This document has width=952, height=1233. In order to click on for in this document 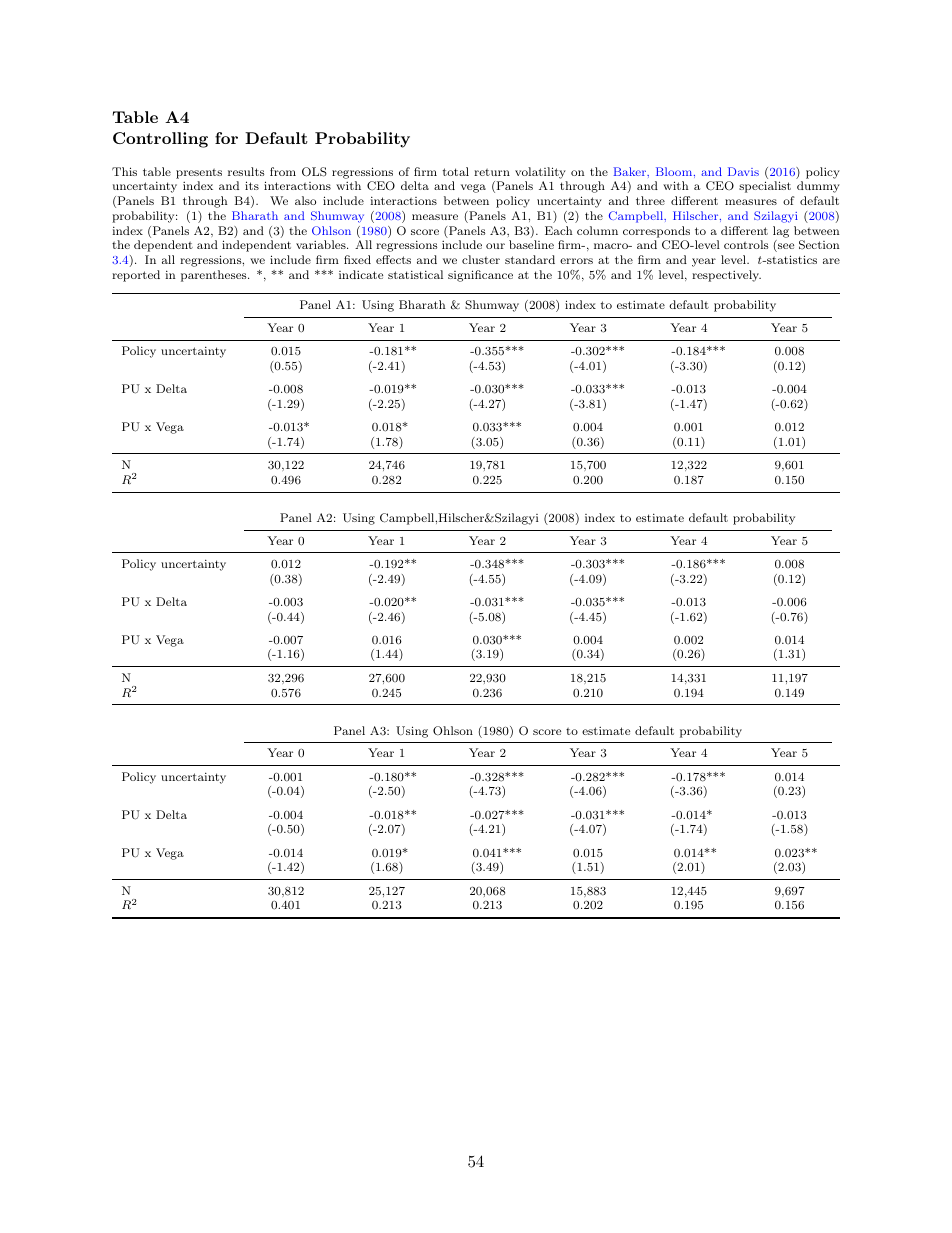, I will do `click(226, 138)`.
